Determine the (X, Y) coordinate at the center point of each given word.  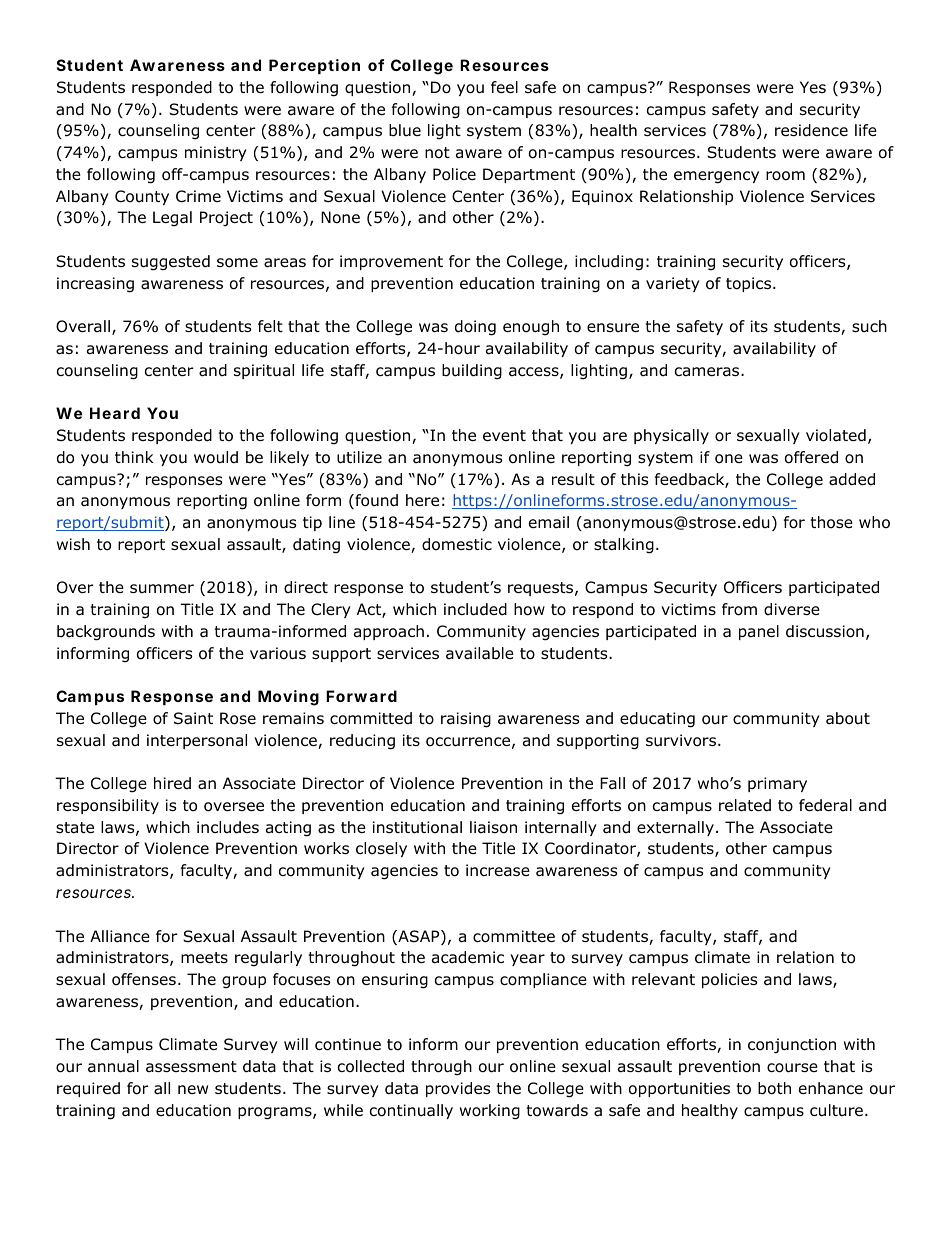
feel (504, 87)
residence (811, 130)
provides (458, 1089)
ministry (216, 153)
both (774, 1088)
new (193, 1089)
